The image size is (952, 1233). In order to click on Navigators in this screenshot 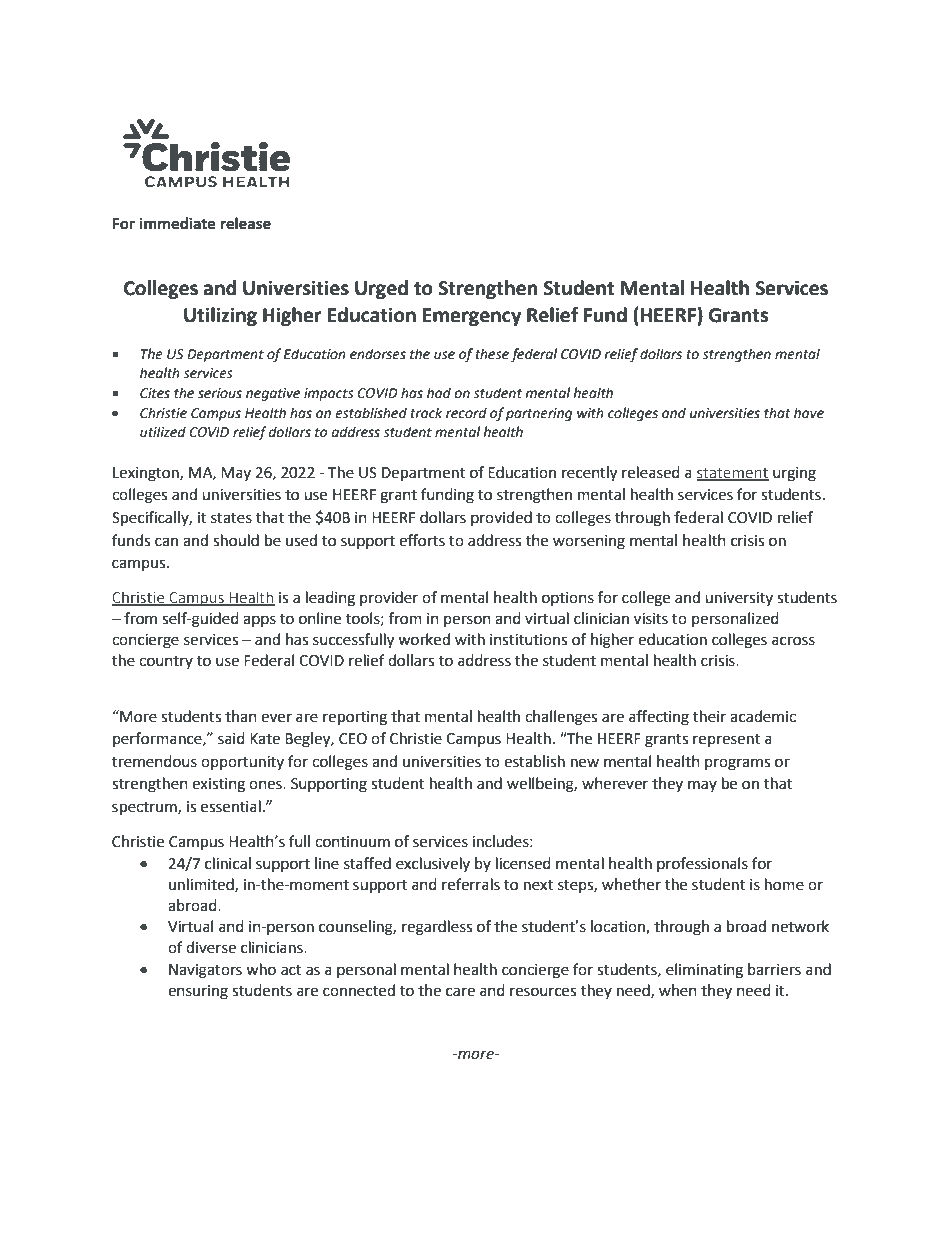, I will do `click(205, 971)`.
